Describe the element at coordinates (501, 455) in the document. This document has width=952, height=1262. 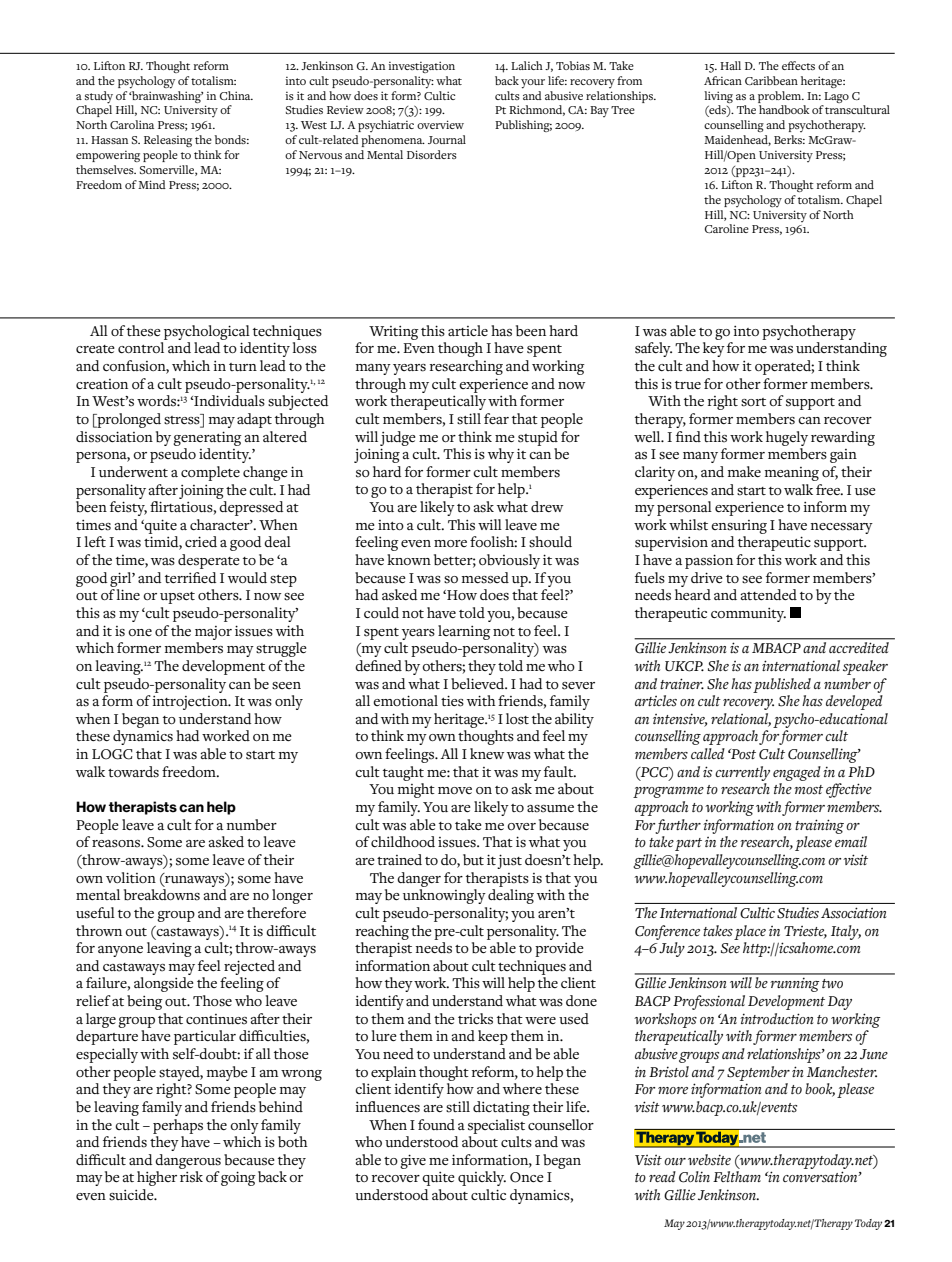
I see `why` at that location.
